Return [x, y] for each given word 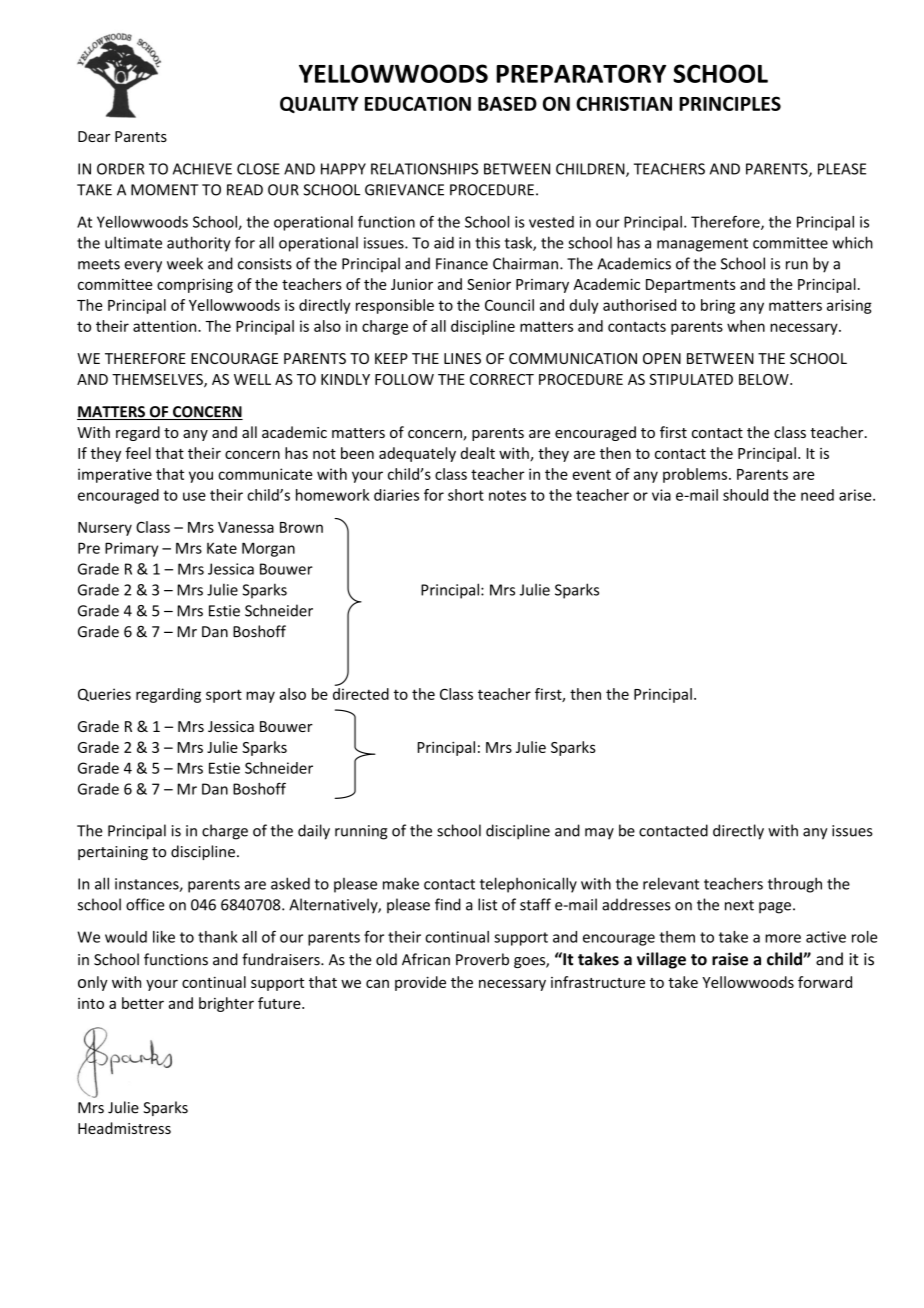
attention [166, 326]
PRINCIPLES [730, 103]
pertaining [113, 853]
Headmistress [124, 1128]
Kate [222, 548]
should [745, 495]
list [487, 904]
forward [825, 982]
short [466, 495]
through [795, 885]
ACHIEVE [202, 169]
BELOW [765, 379]
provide [420, 983]
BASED [507, 103]
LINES [462, 358]
